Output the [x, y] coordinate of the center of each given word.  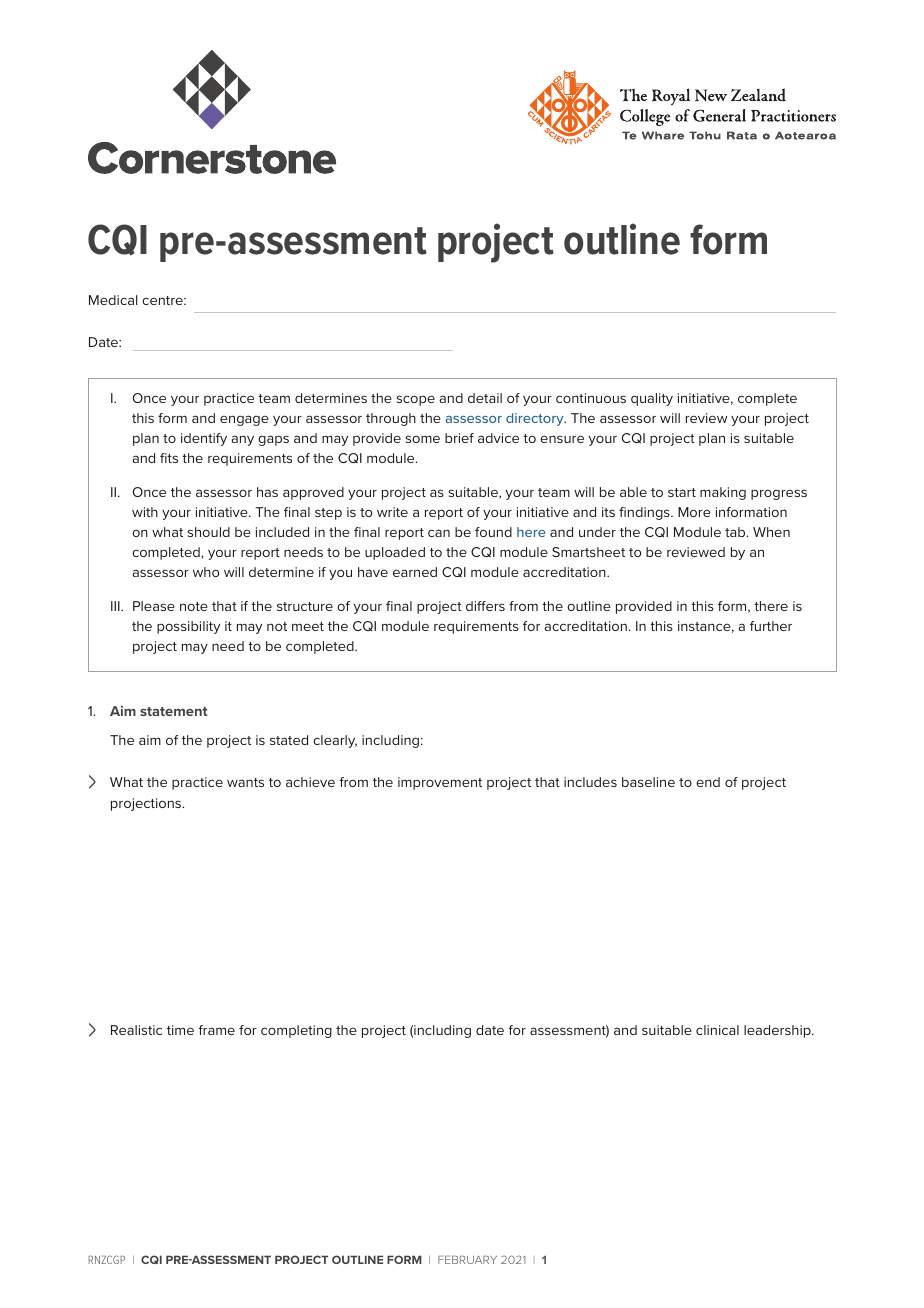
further [771, 626]
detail [485, 398]
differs [485, 606]
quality [652, 399]
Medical [113, 300]
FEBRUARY [467, 1260]
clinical [717, 1030]
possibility [188, 627]
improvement [440, 783]
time [180, 1030]
